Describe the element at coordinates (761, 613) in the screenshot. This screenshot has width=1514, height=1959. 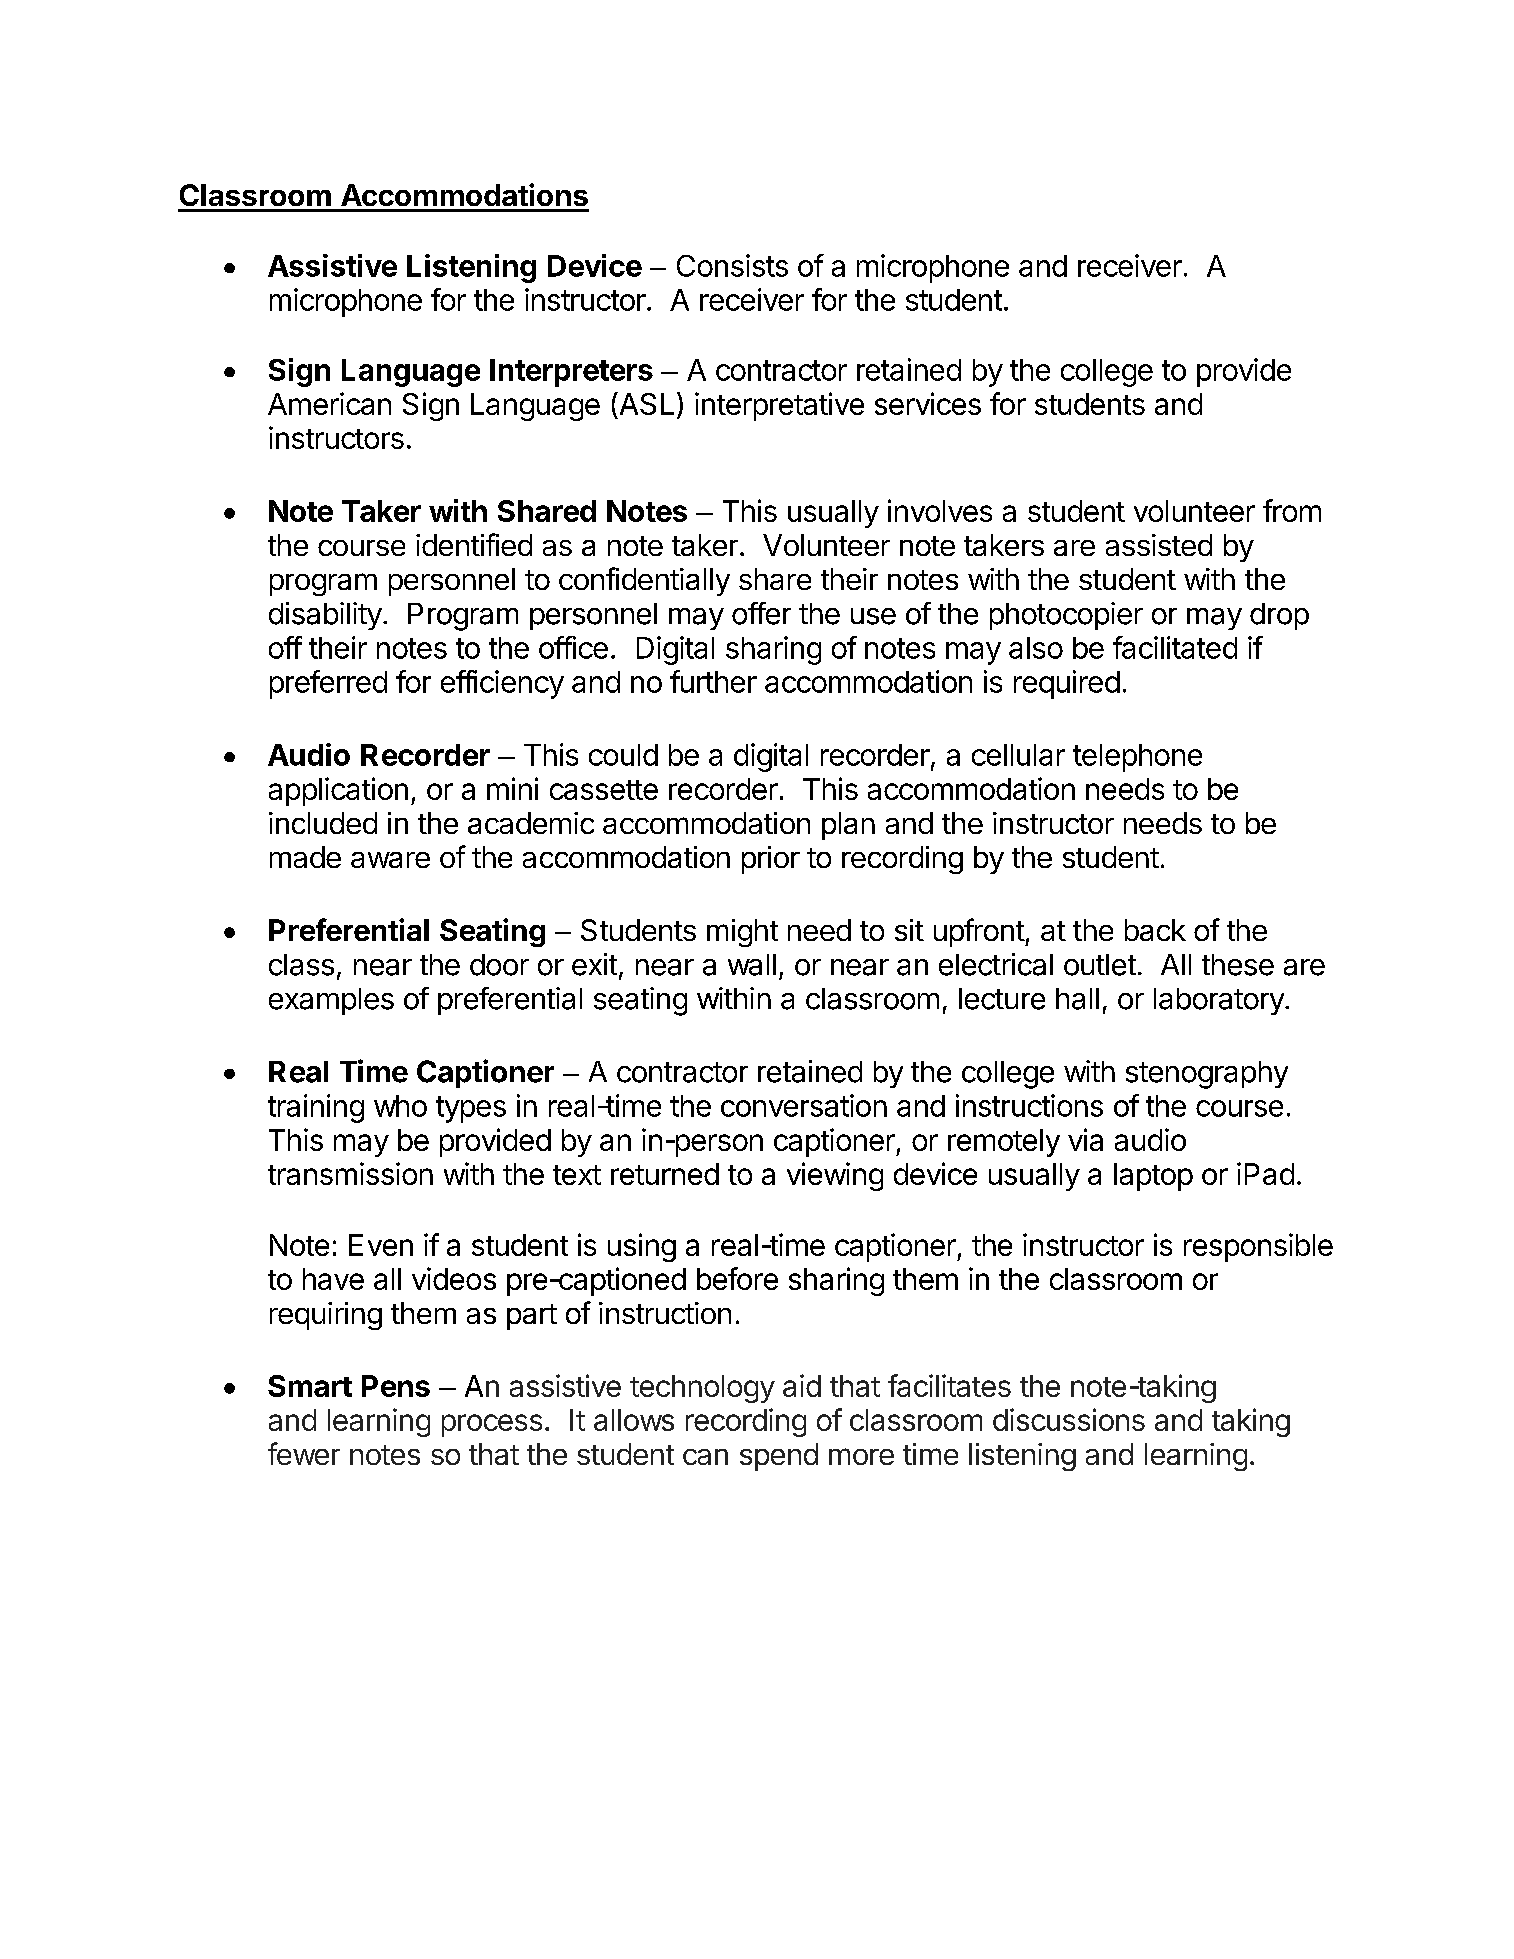
I see `offer` at that location.
